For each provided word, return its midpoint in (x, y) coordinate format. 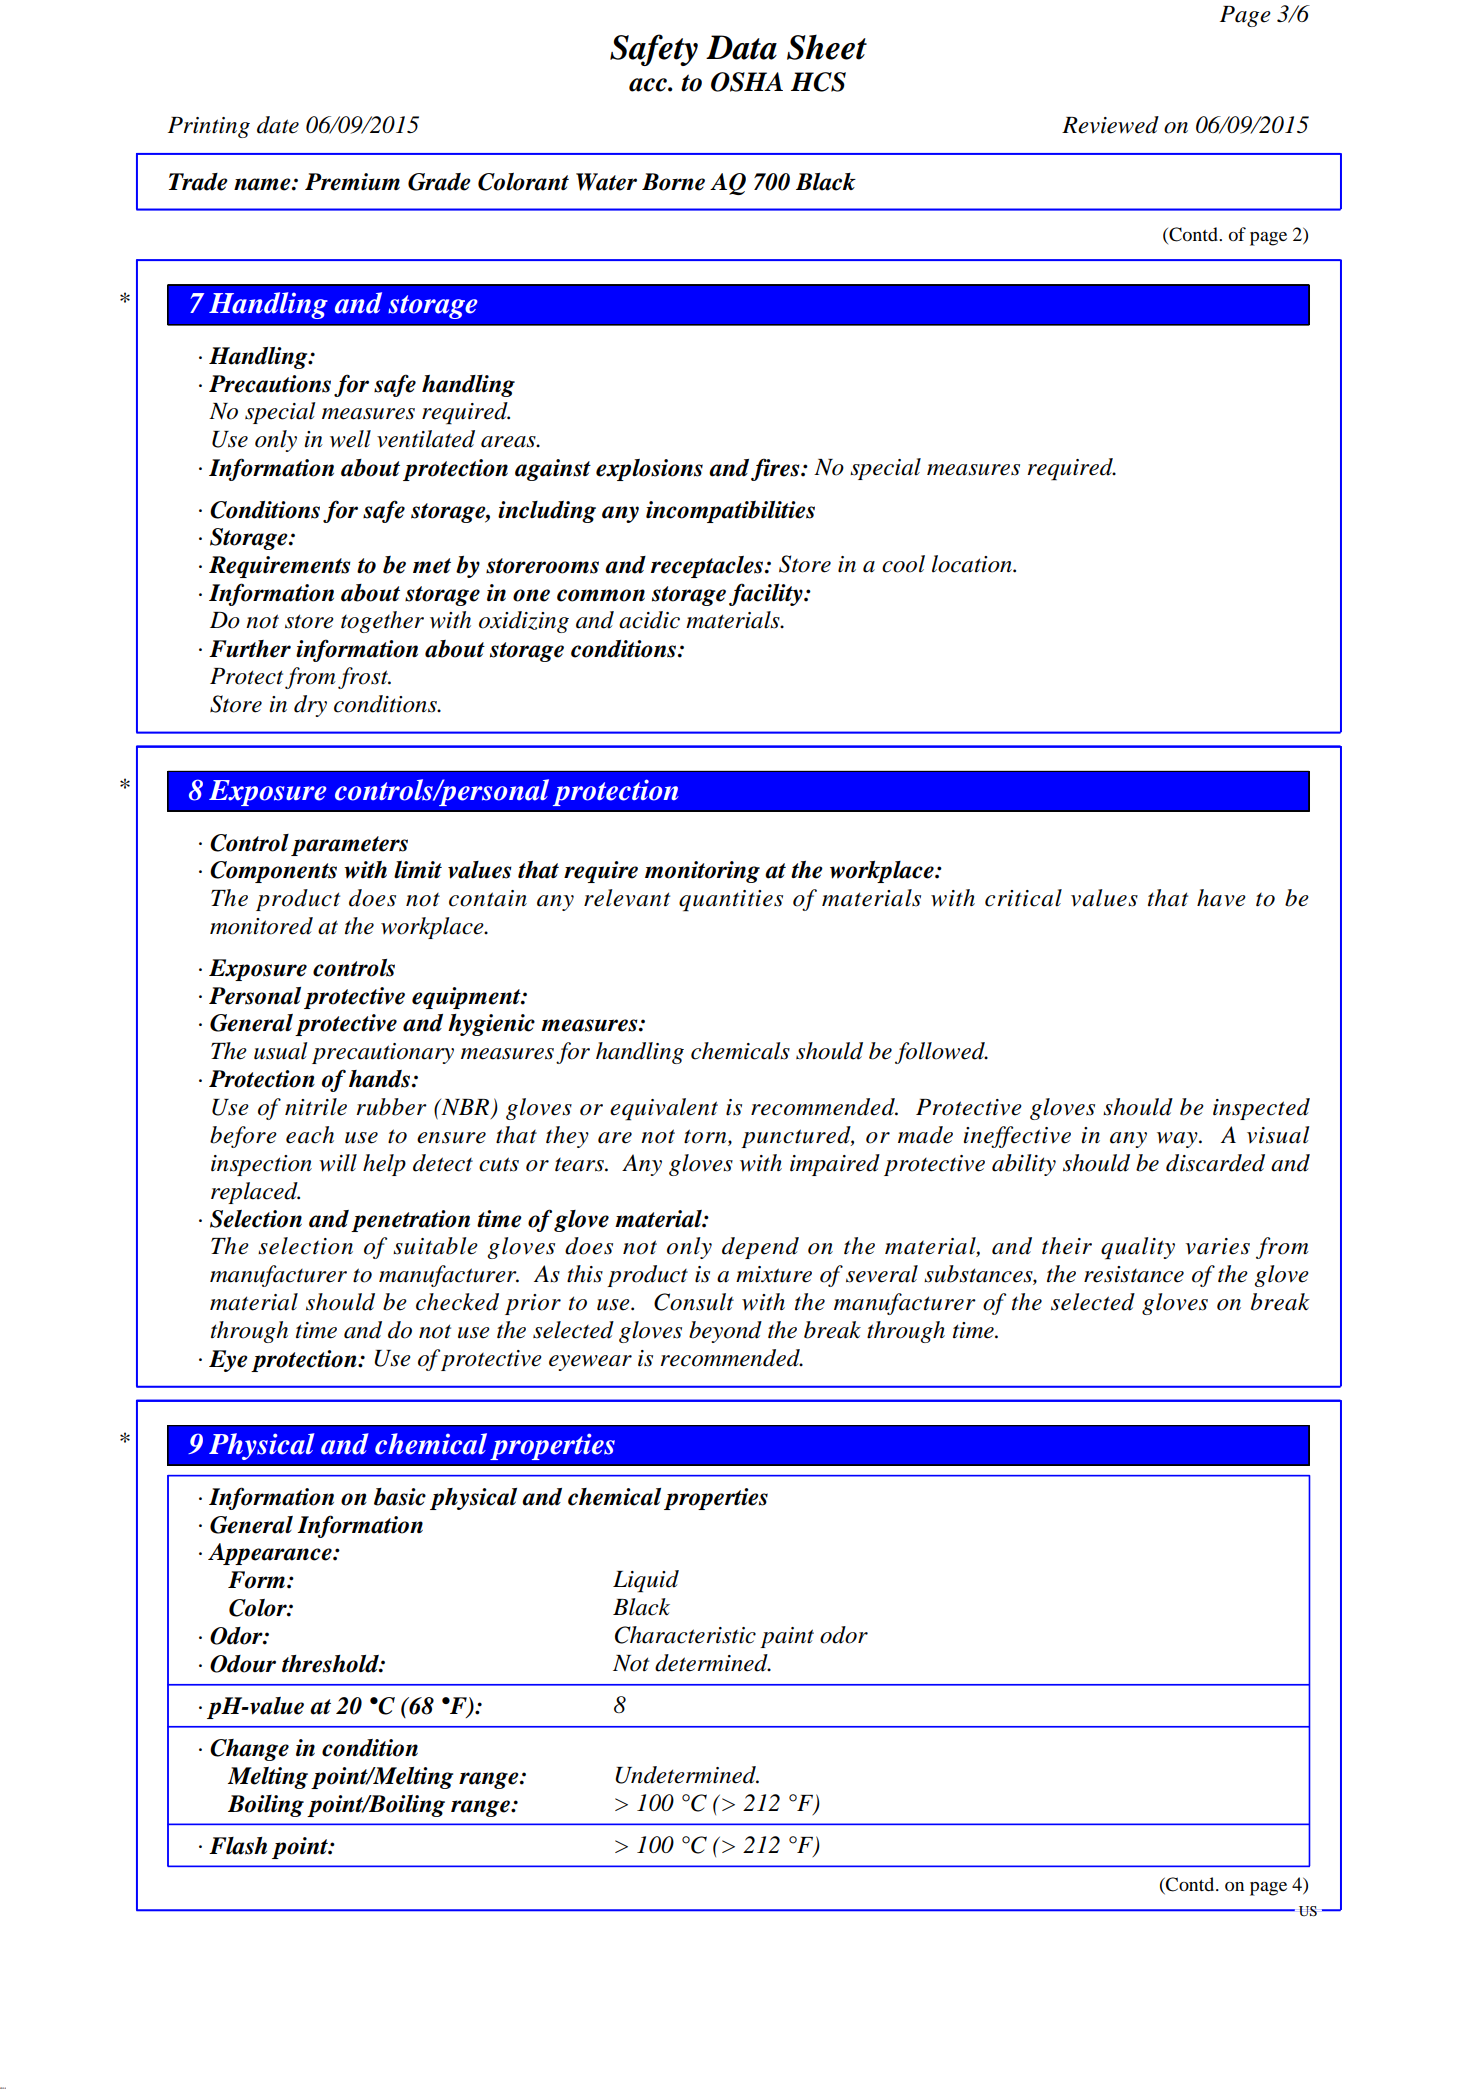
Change (249, 1750)
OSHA (747, 82)
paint (787, 1637)
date (278, 125)
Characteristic (685, 1635)
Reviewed (1110, 125)
